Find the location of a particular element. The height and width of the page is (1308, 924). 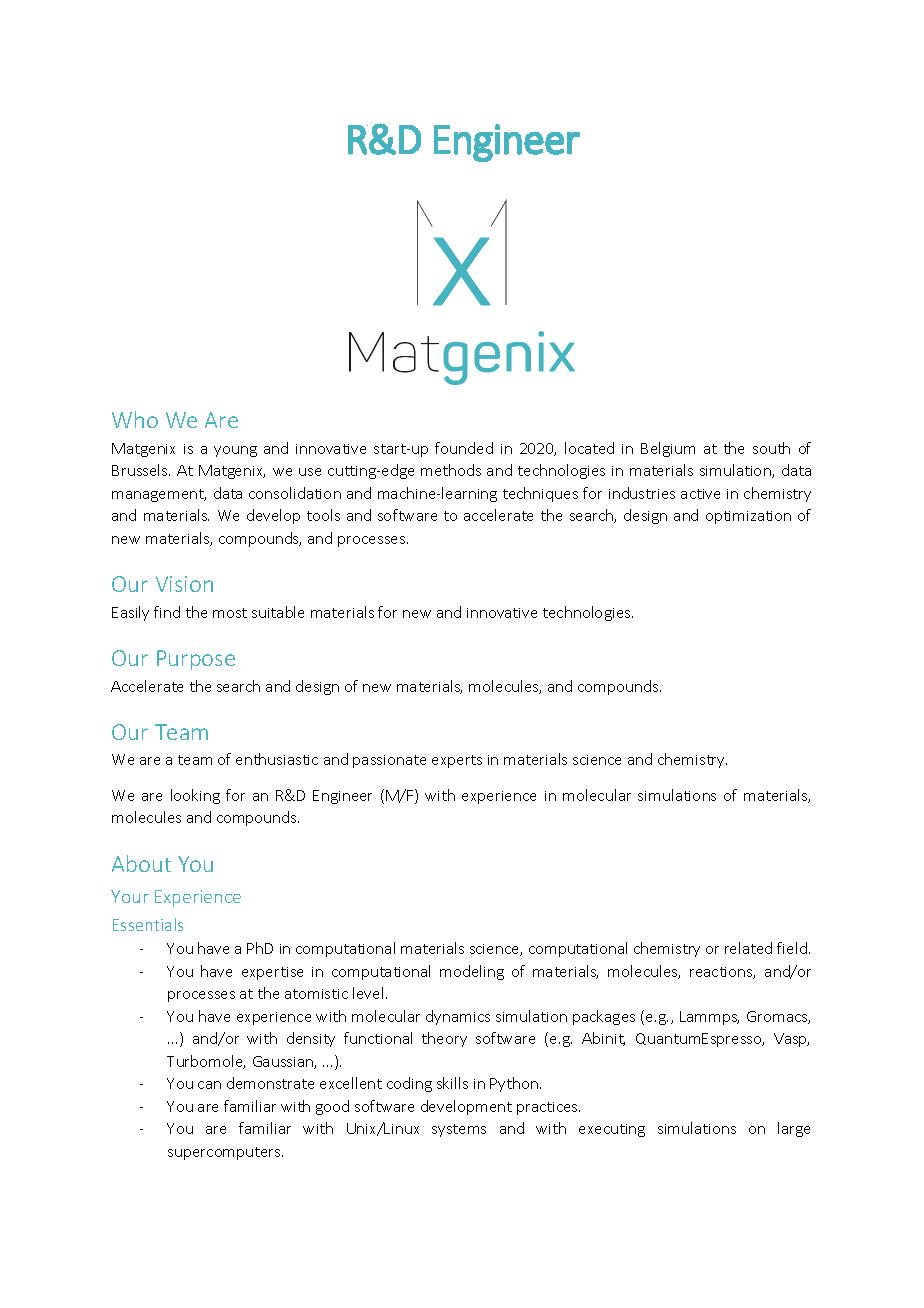

young is located at coordinates (235, 451).
